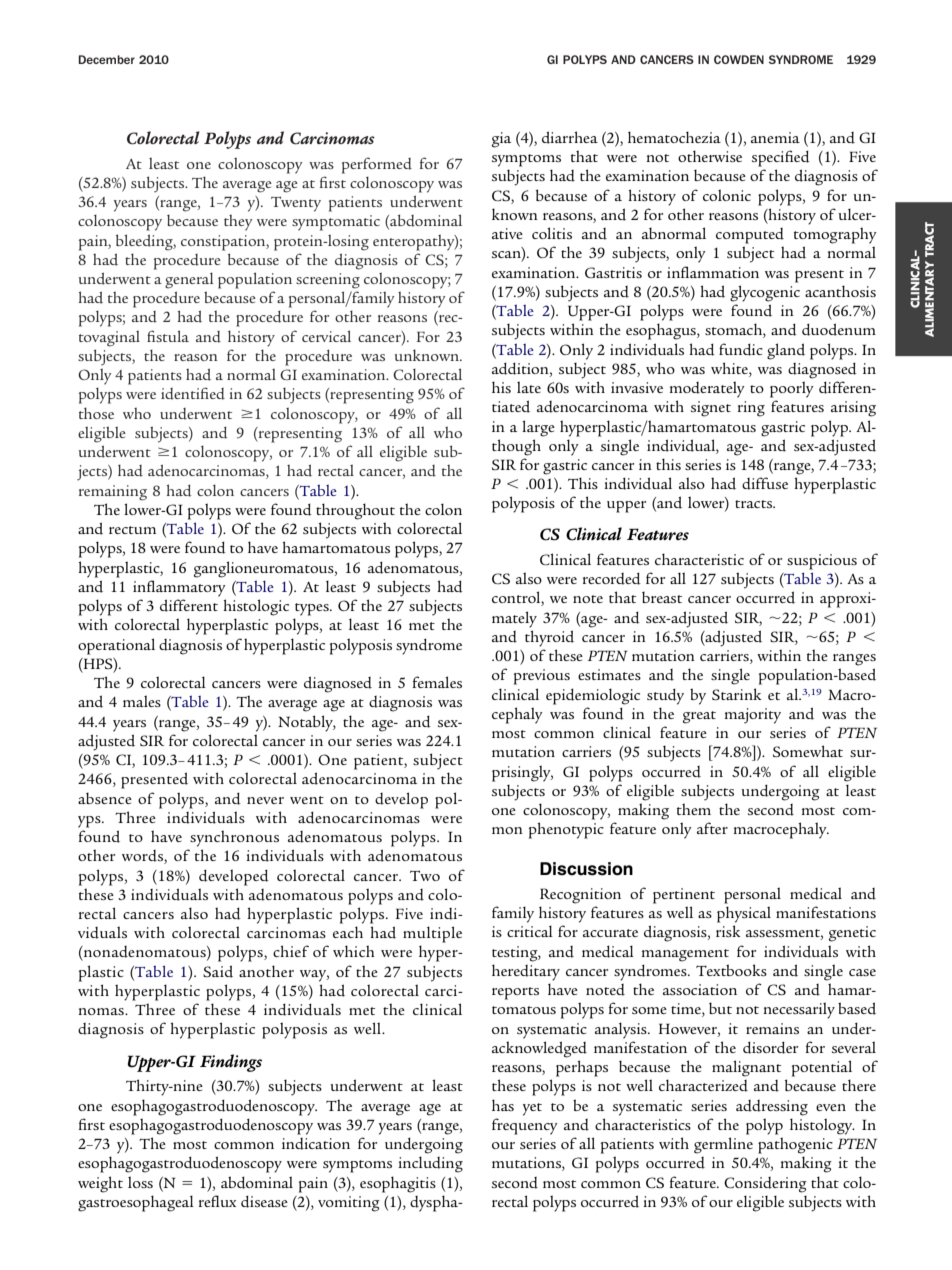 The width and height of the screenshot is (952, 1270). Describe the element at coordinates (234, 838) in the screenshot. I see `synchronous` at that location.
